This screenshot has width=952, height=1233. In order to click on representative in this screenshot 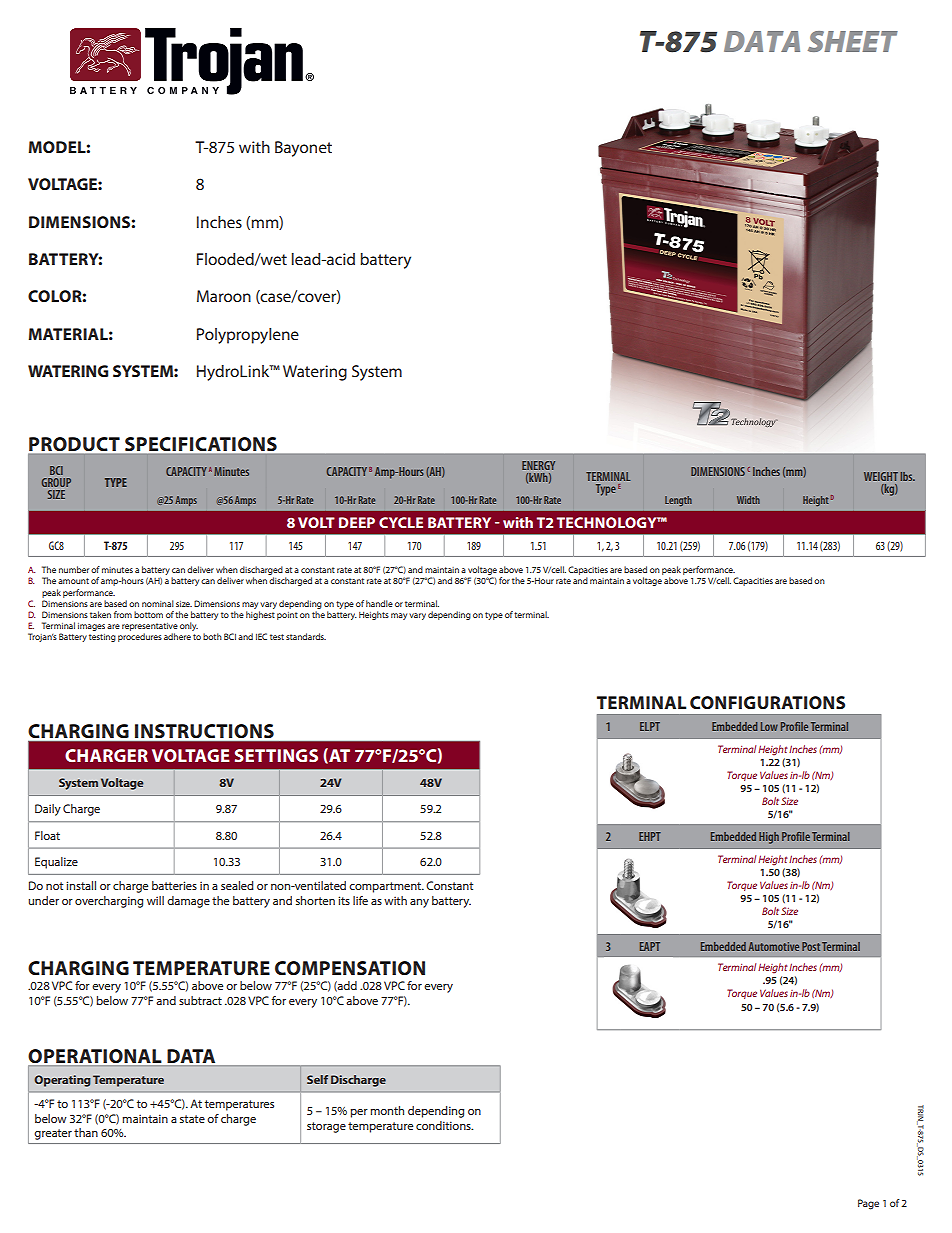, I will do `click(150, 627)`.
